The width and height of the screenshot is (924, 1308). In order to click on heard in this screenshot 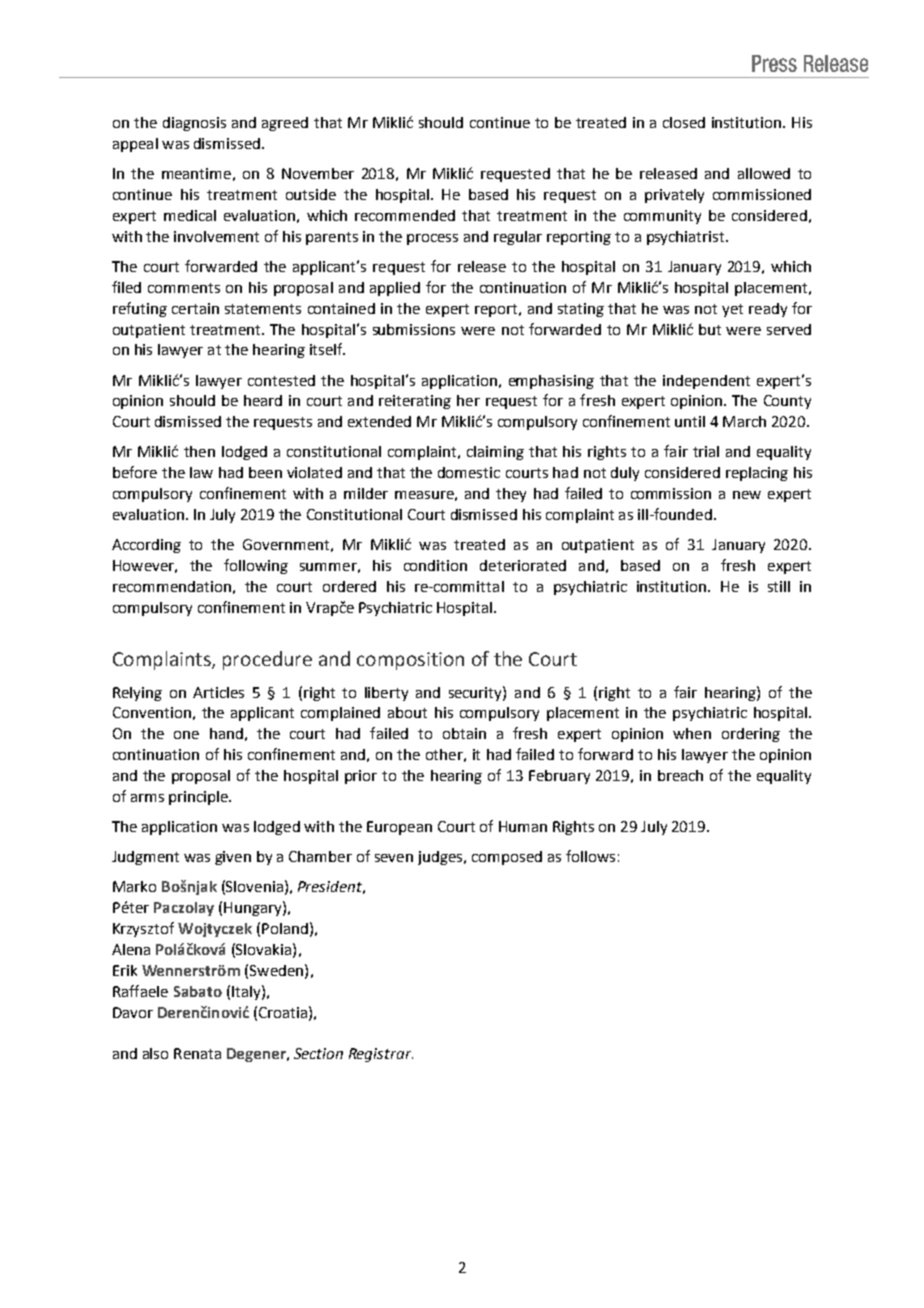, I will do `click(263, 400)`.
